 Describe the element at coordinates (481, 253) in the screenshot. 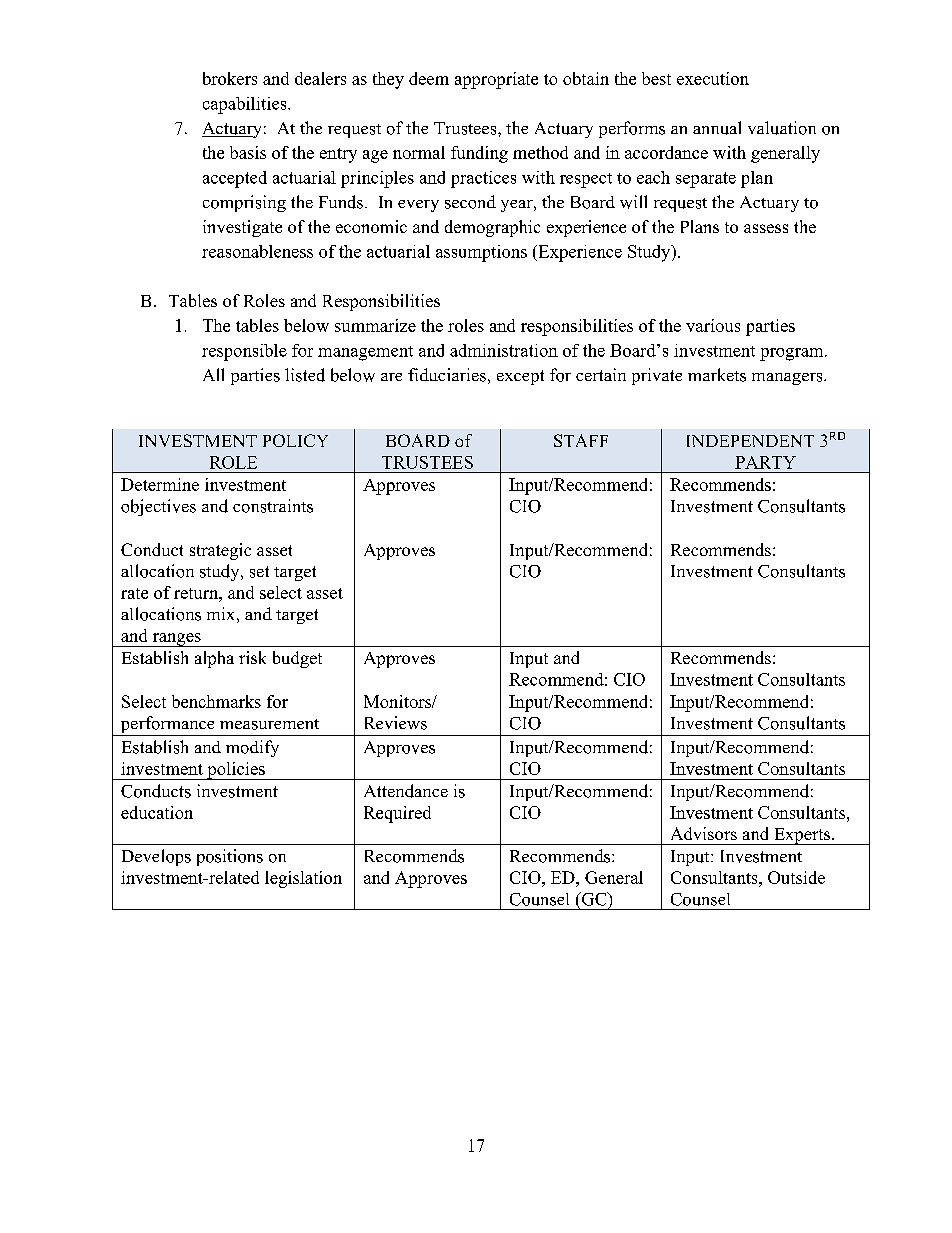

I see `assumptions` at that location.
